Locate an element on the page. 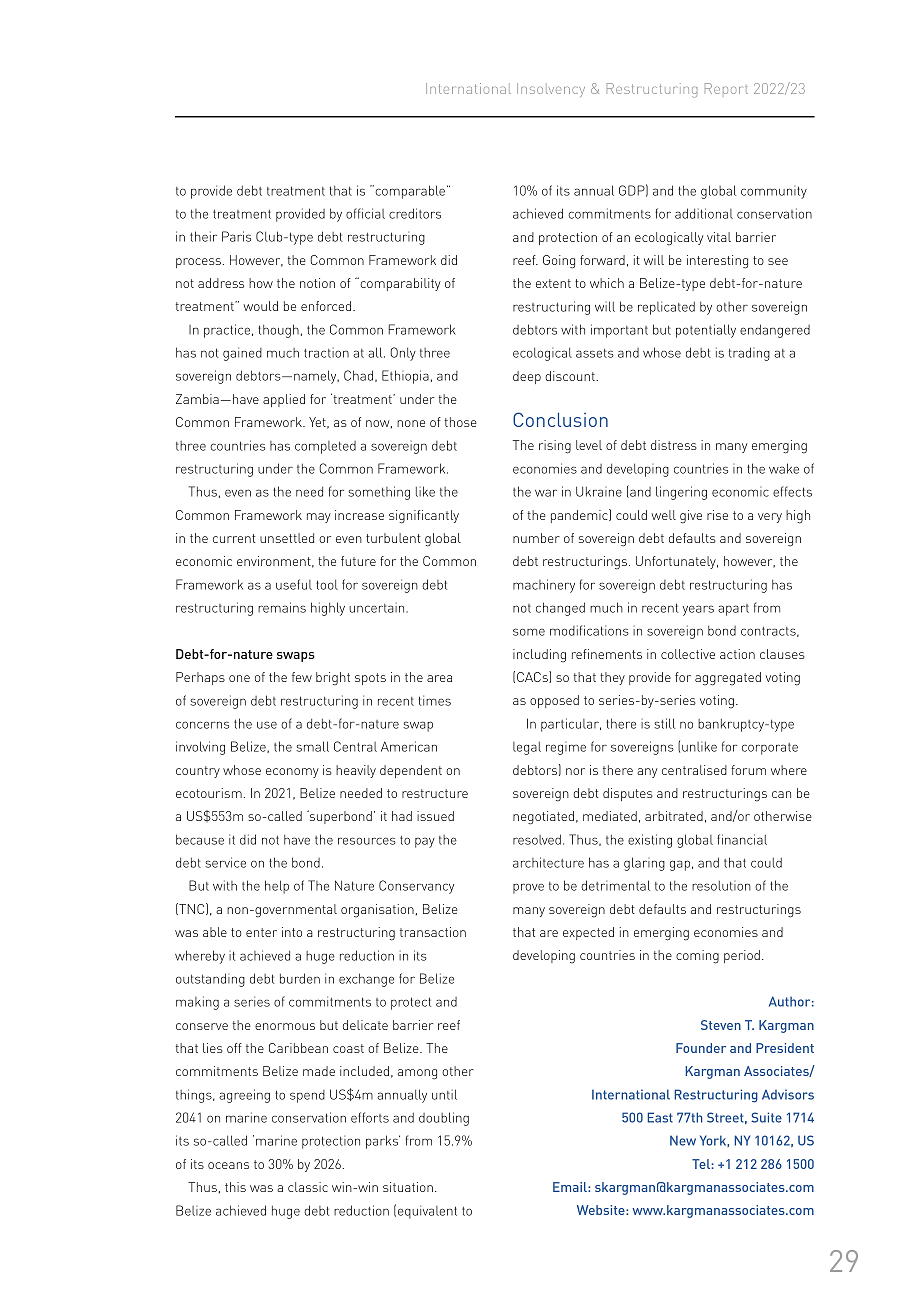 Image resolution: width=924 pixels, height=1305 pixels. financial is located at coordinates (742, 839).
